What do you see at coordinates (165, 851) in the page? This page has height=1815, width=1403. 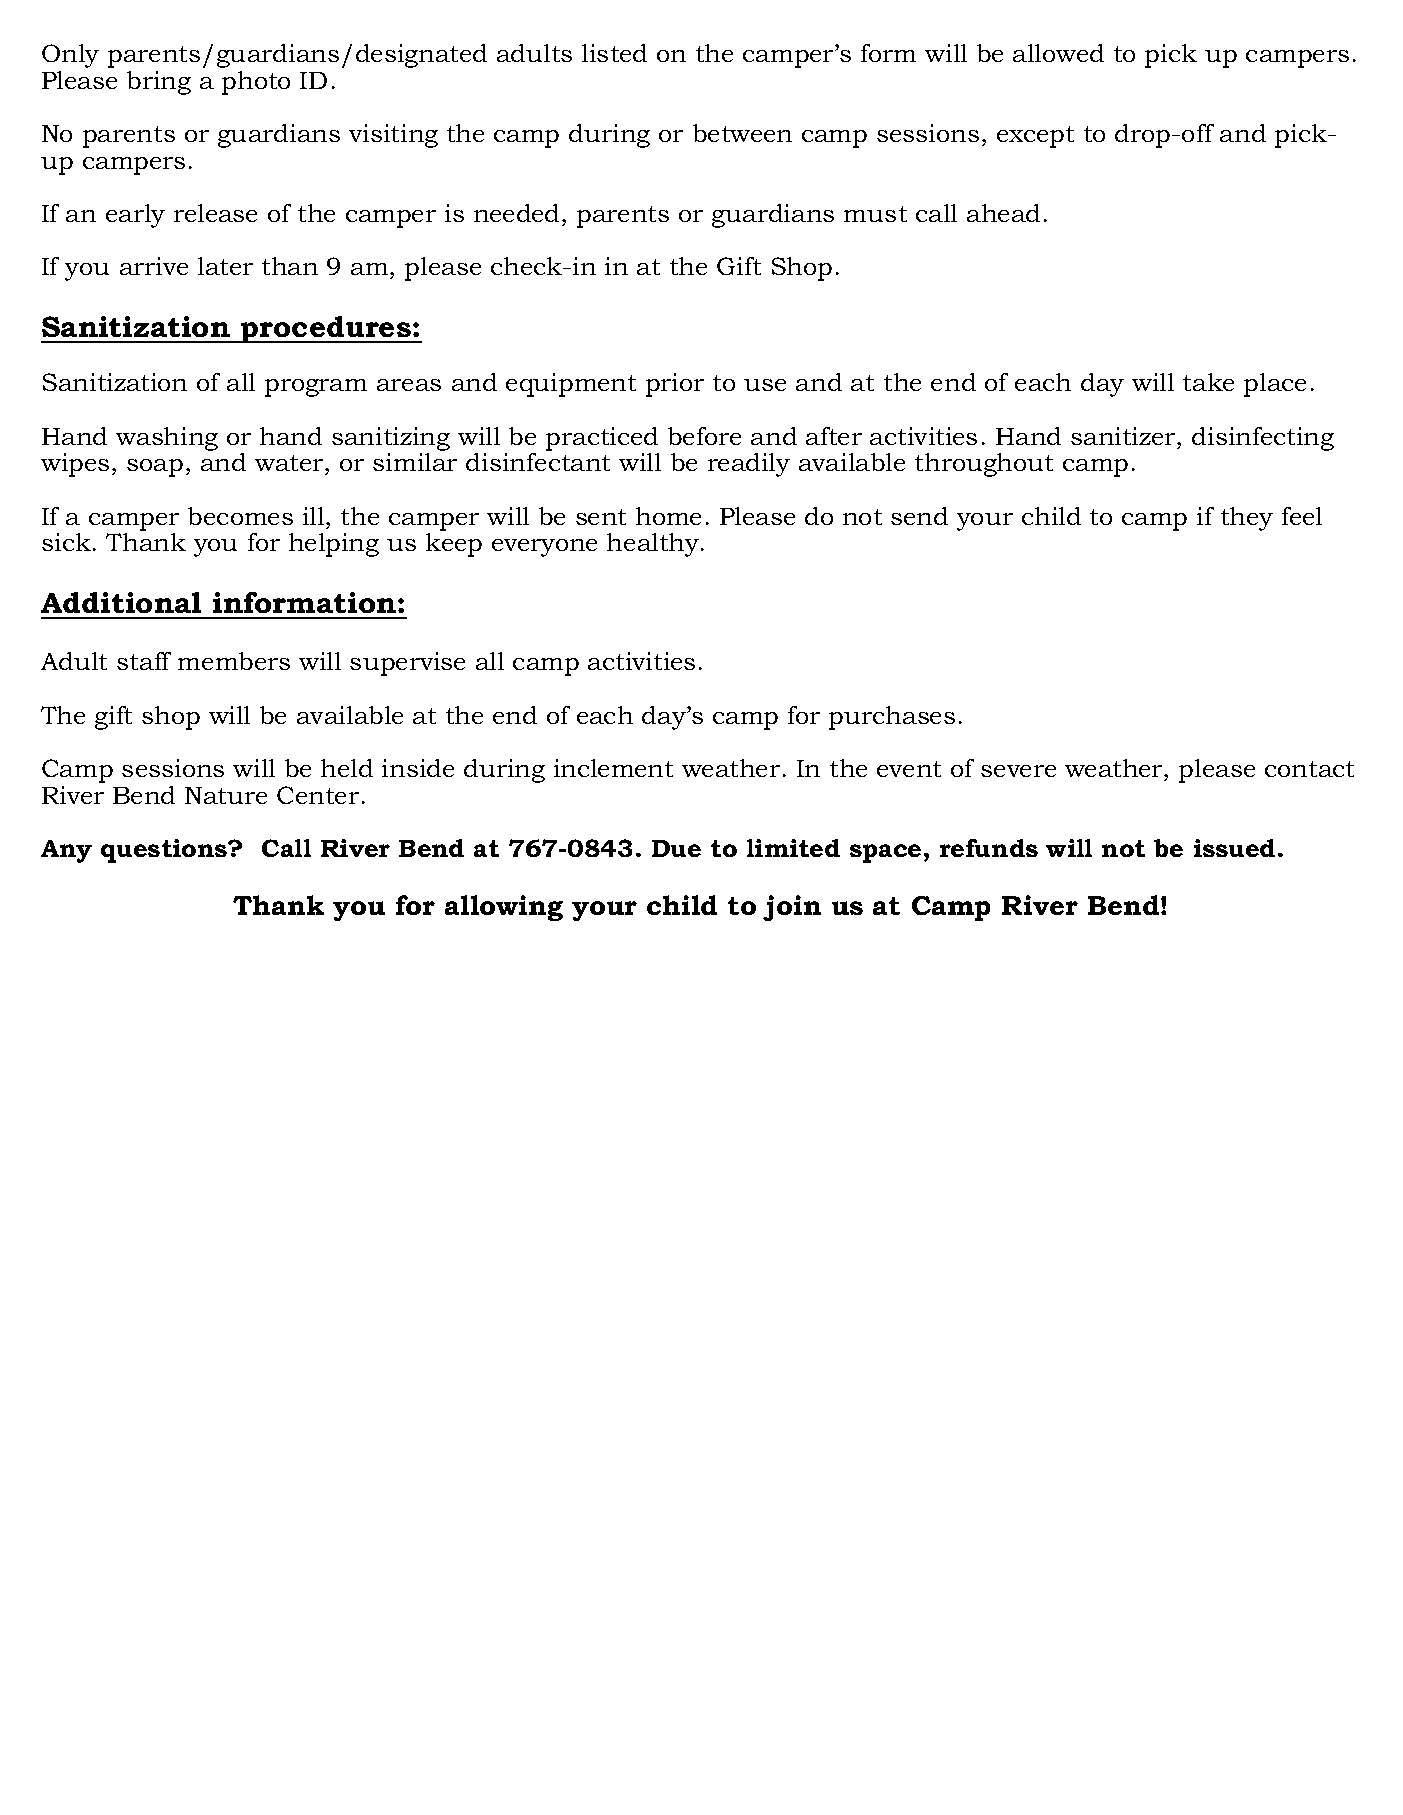 I see `questions` at bounding box center [165, 851].
